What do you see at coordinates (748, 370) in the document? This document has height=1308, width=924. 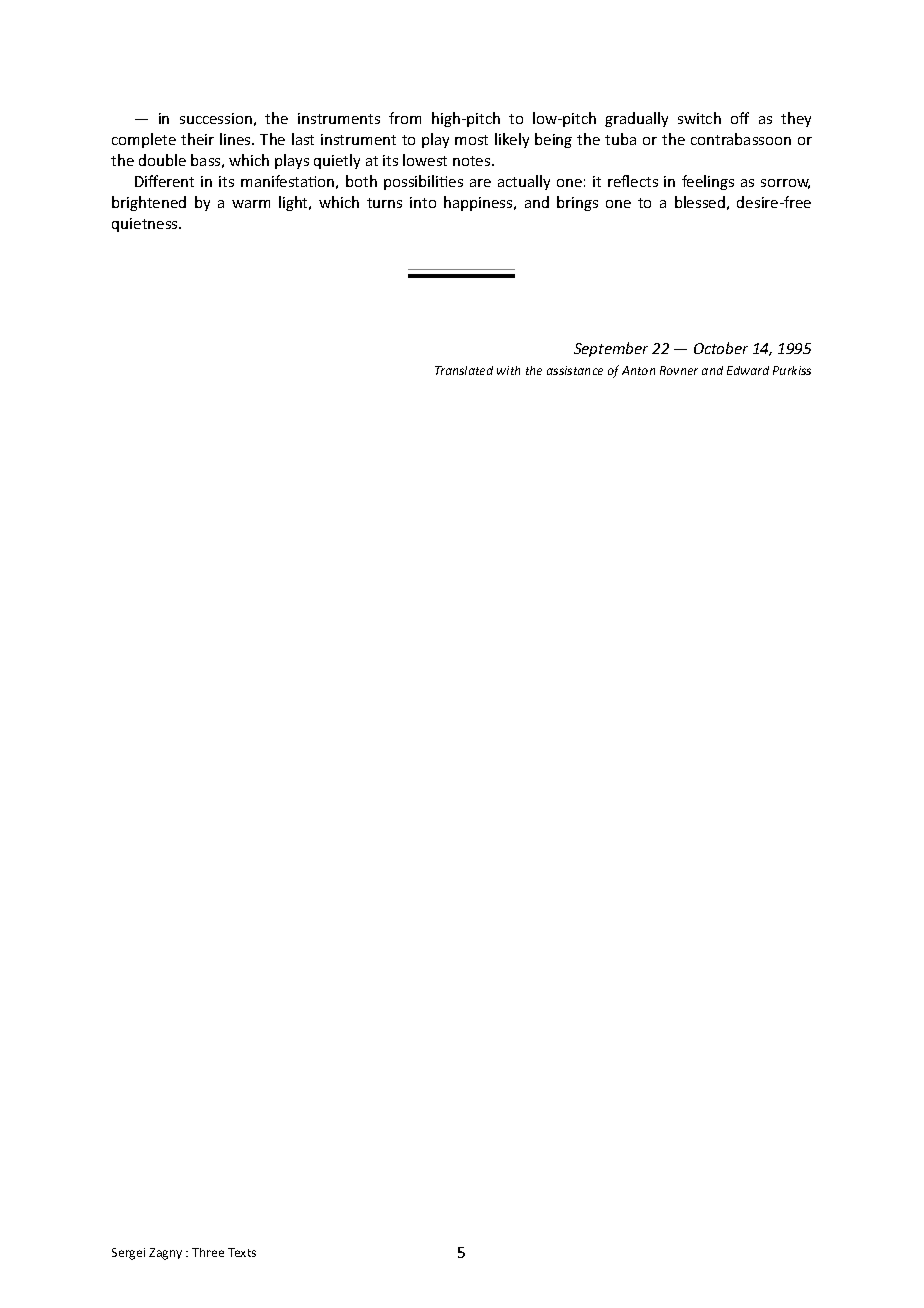 I see `Edward` at bounding box center [748, 370].
